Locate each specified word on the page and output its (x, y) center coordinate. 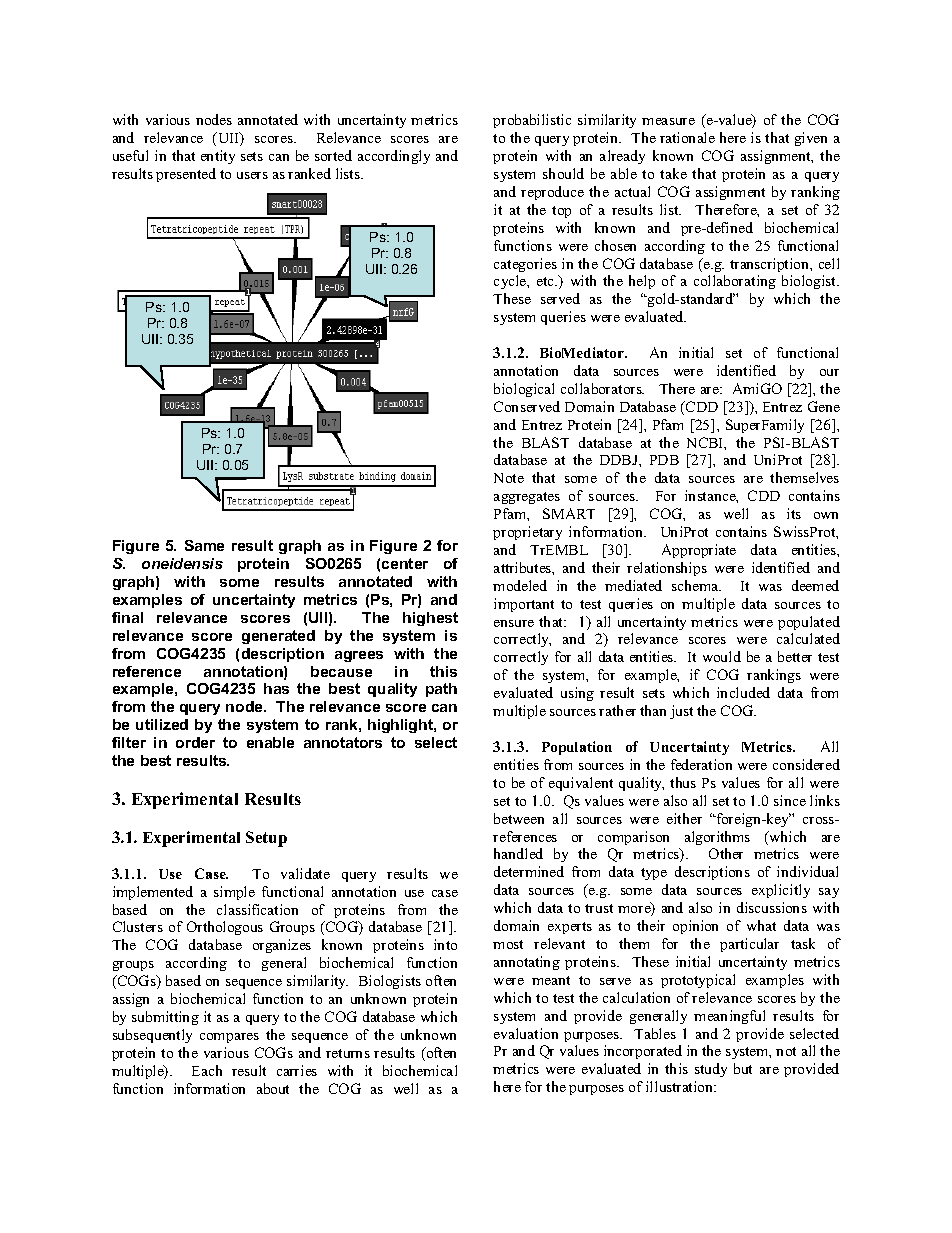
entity (218, 157)
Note (509, 478)
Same (204, 545)
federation (701, 764)
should (563, 173)
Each (207, 1070)
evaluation (526, 1033)
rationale (687, 137)
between (519, 818)
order (195, 742)
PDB (664, 460)
